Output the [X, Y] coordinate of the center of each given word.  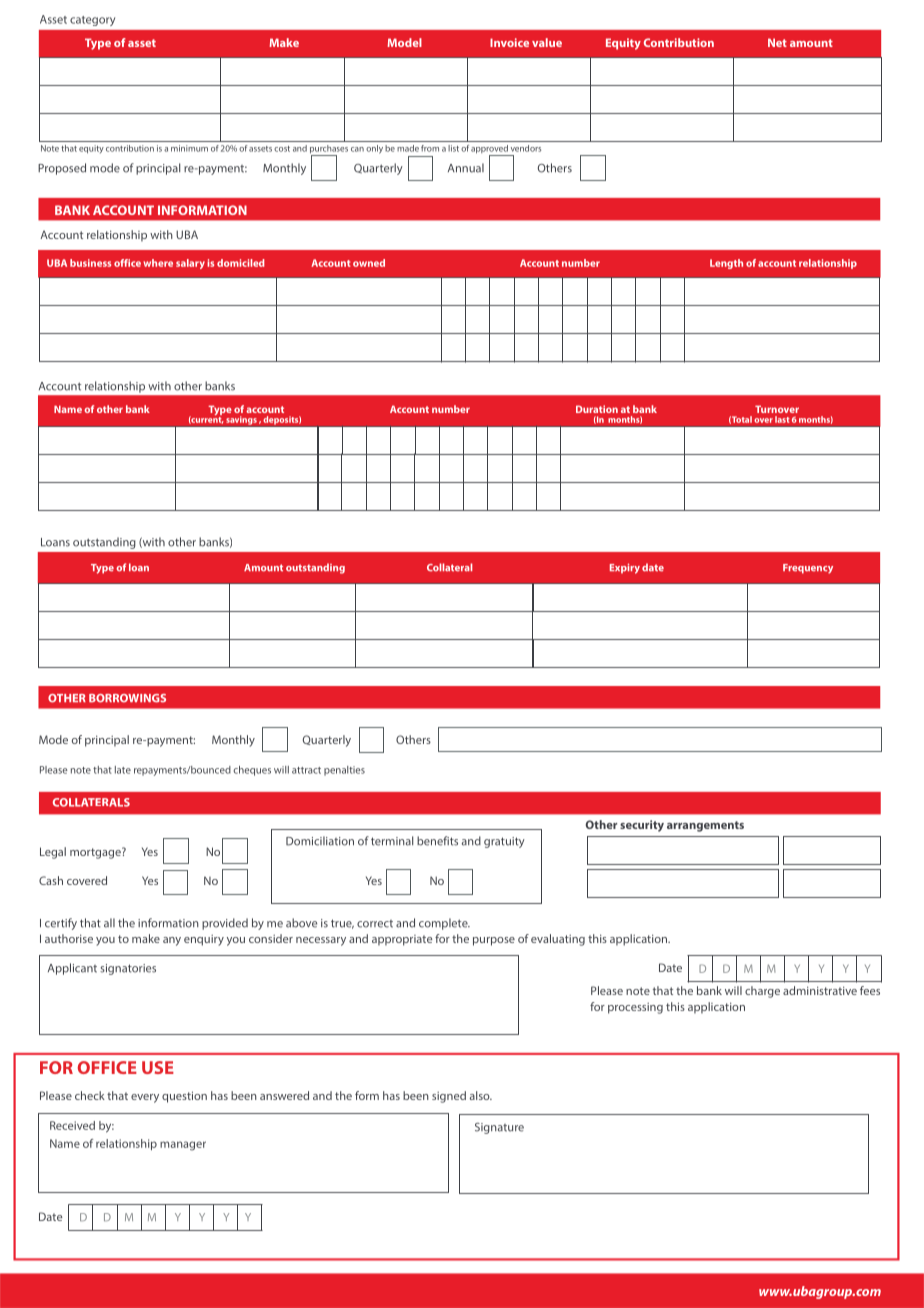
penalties [344, 771]
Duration [597, 409]
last [782, 419]
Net [777, 42]
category [92, 21]
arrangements [705, 826]
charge [762, 992]
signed [449, 1097]
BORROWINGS [127, 698]
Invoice [509, 42]
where [158, 263]
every [145, 1098]
